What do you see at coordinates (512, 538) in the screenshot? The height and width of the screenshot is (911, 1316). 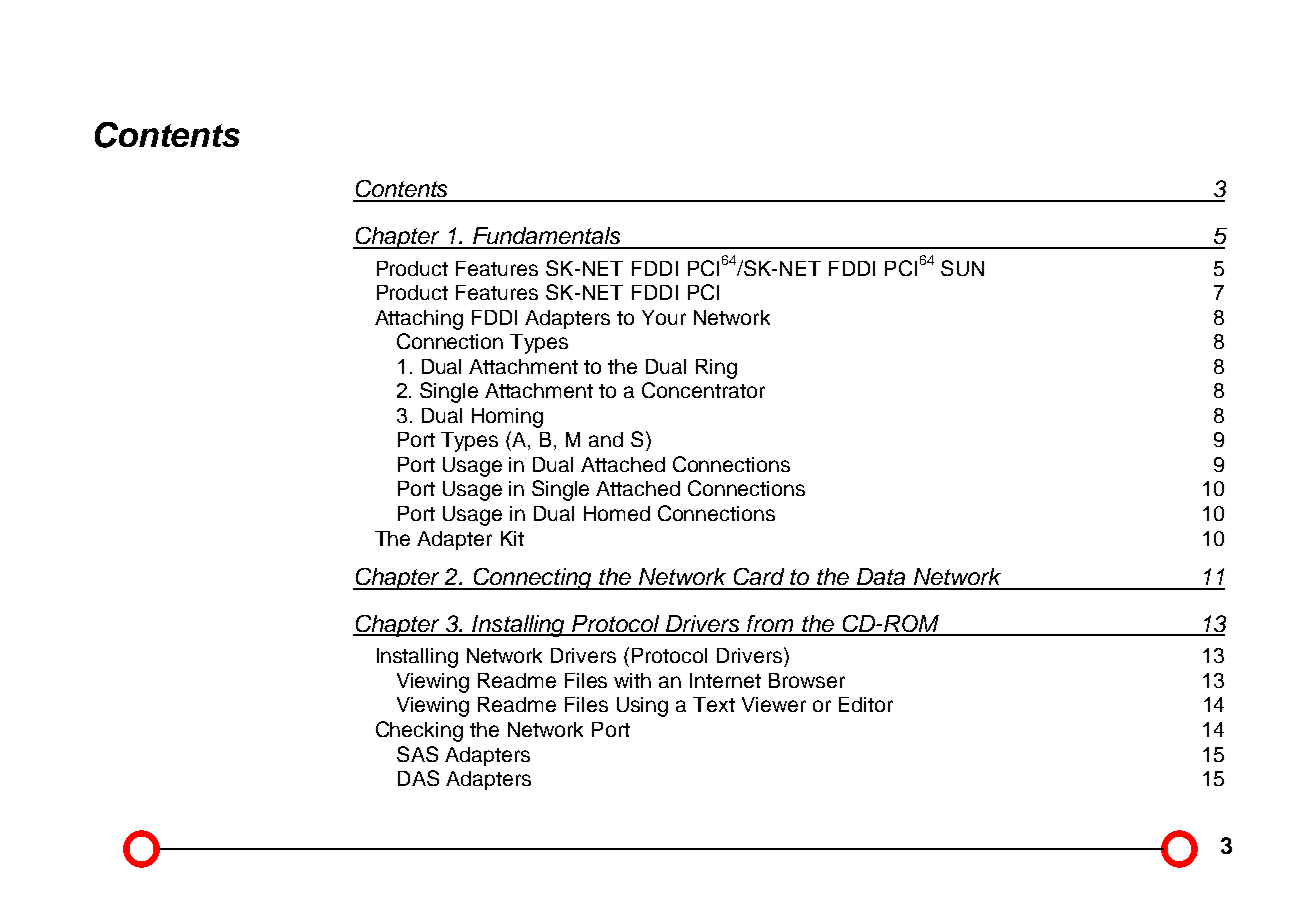 I see `Kit` at bounding box center [512, 538].
